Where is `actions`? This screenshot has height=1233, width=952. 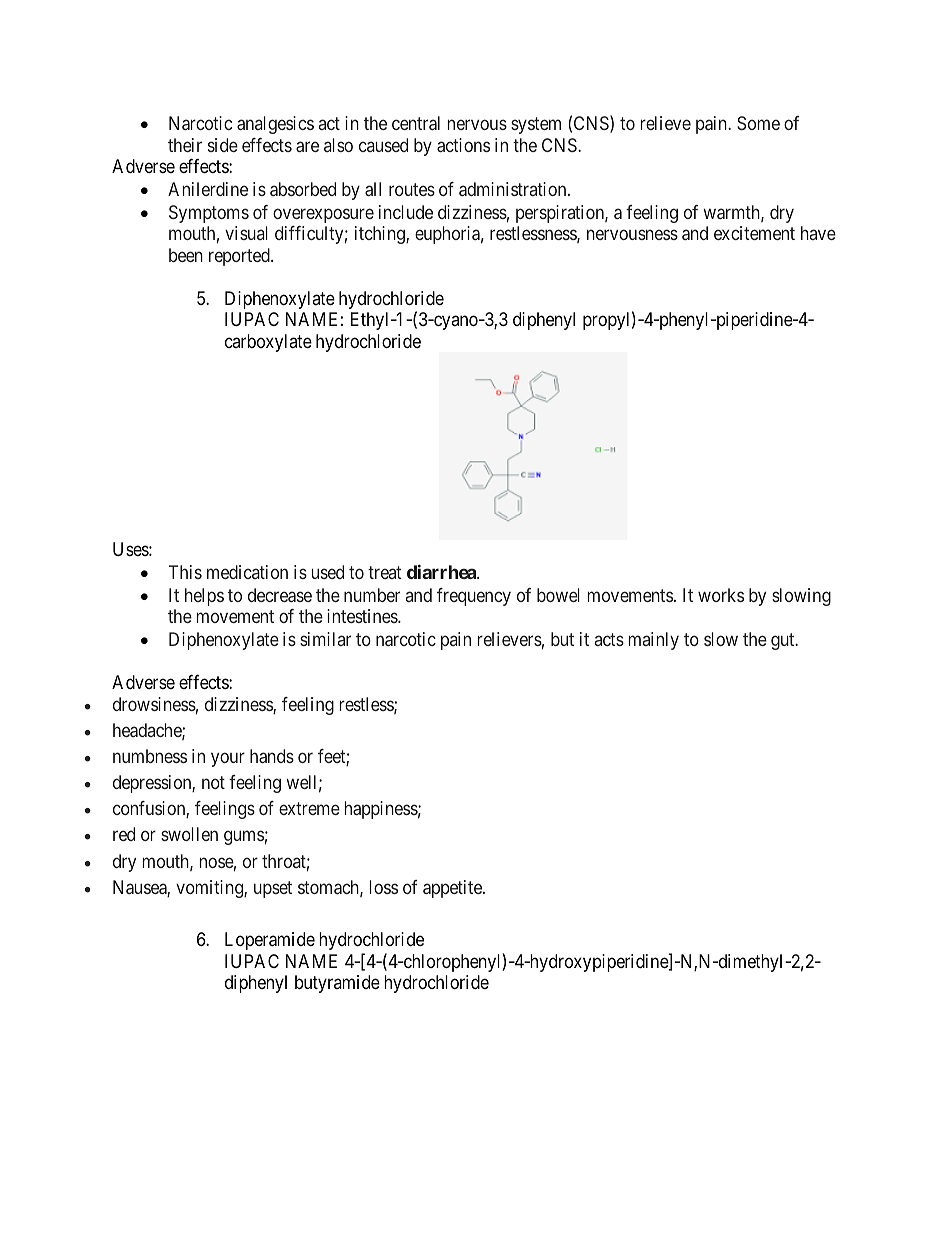
actions is located at coordinates (463, 145).
